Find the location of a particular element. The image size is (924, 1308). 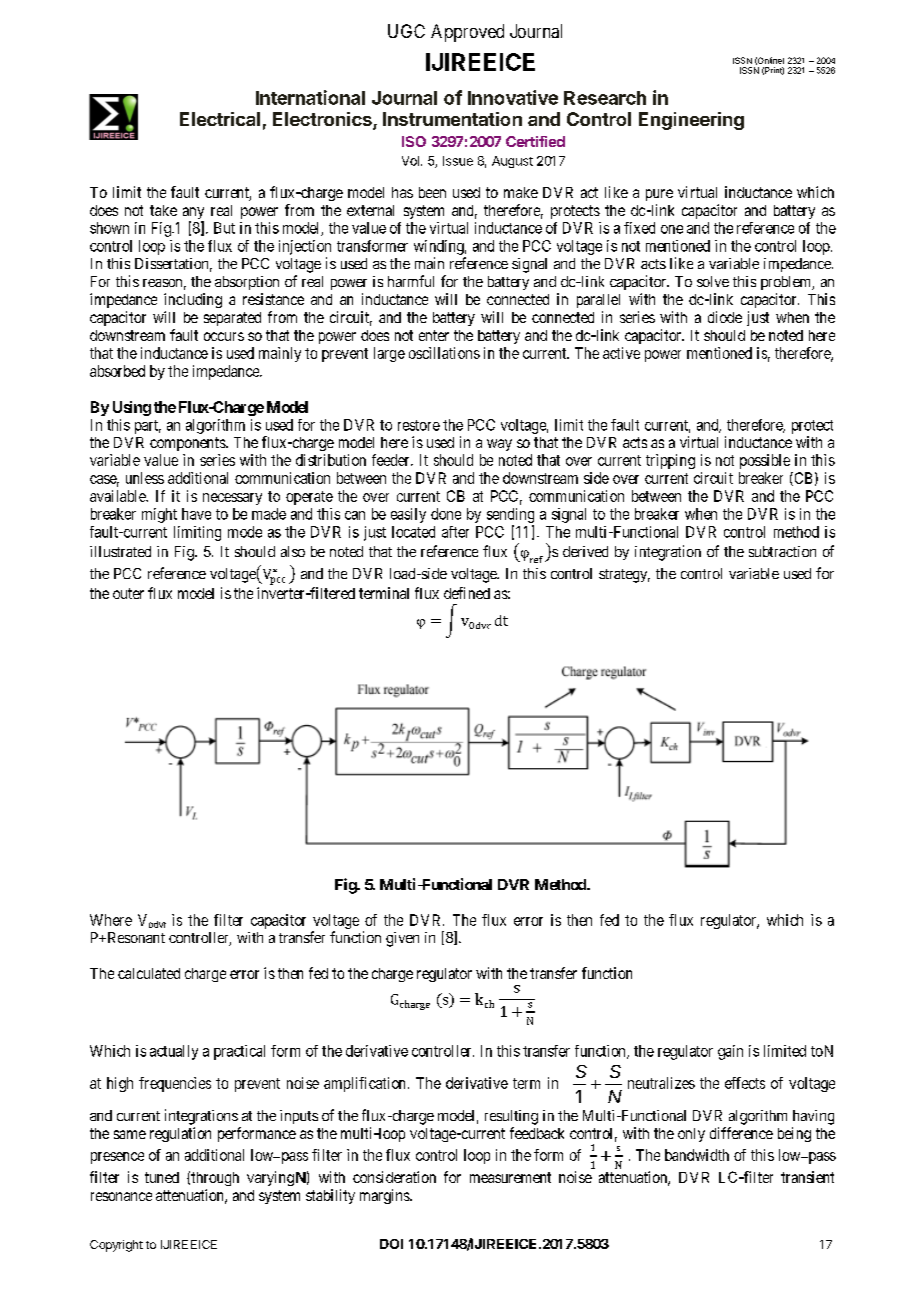

bandwidth is located at coordinates (697, 1155).
